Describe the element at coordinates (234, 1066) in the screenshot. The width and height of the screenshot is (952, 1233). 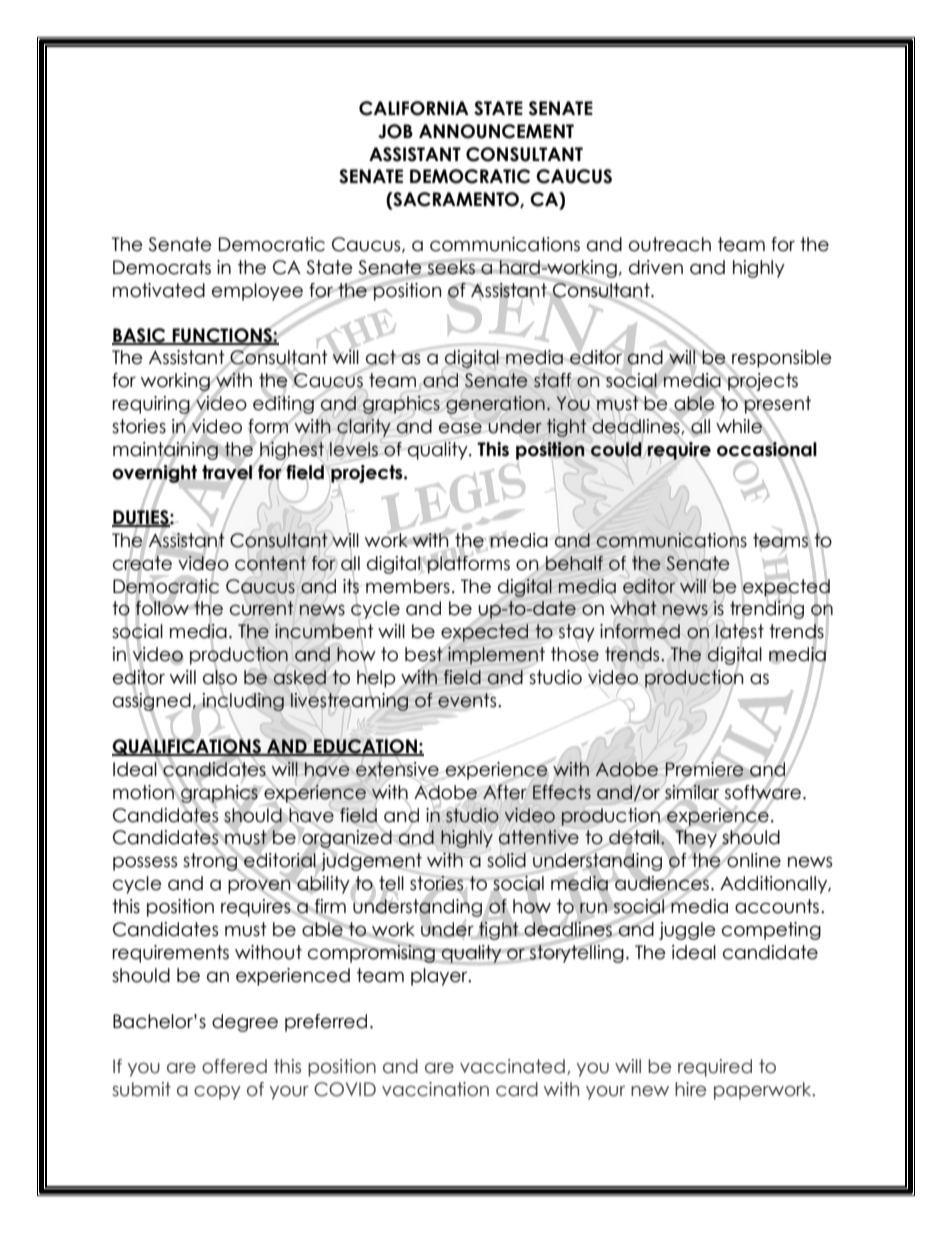
I see `offered` at that location.
